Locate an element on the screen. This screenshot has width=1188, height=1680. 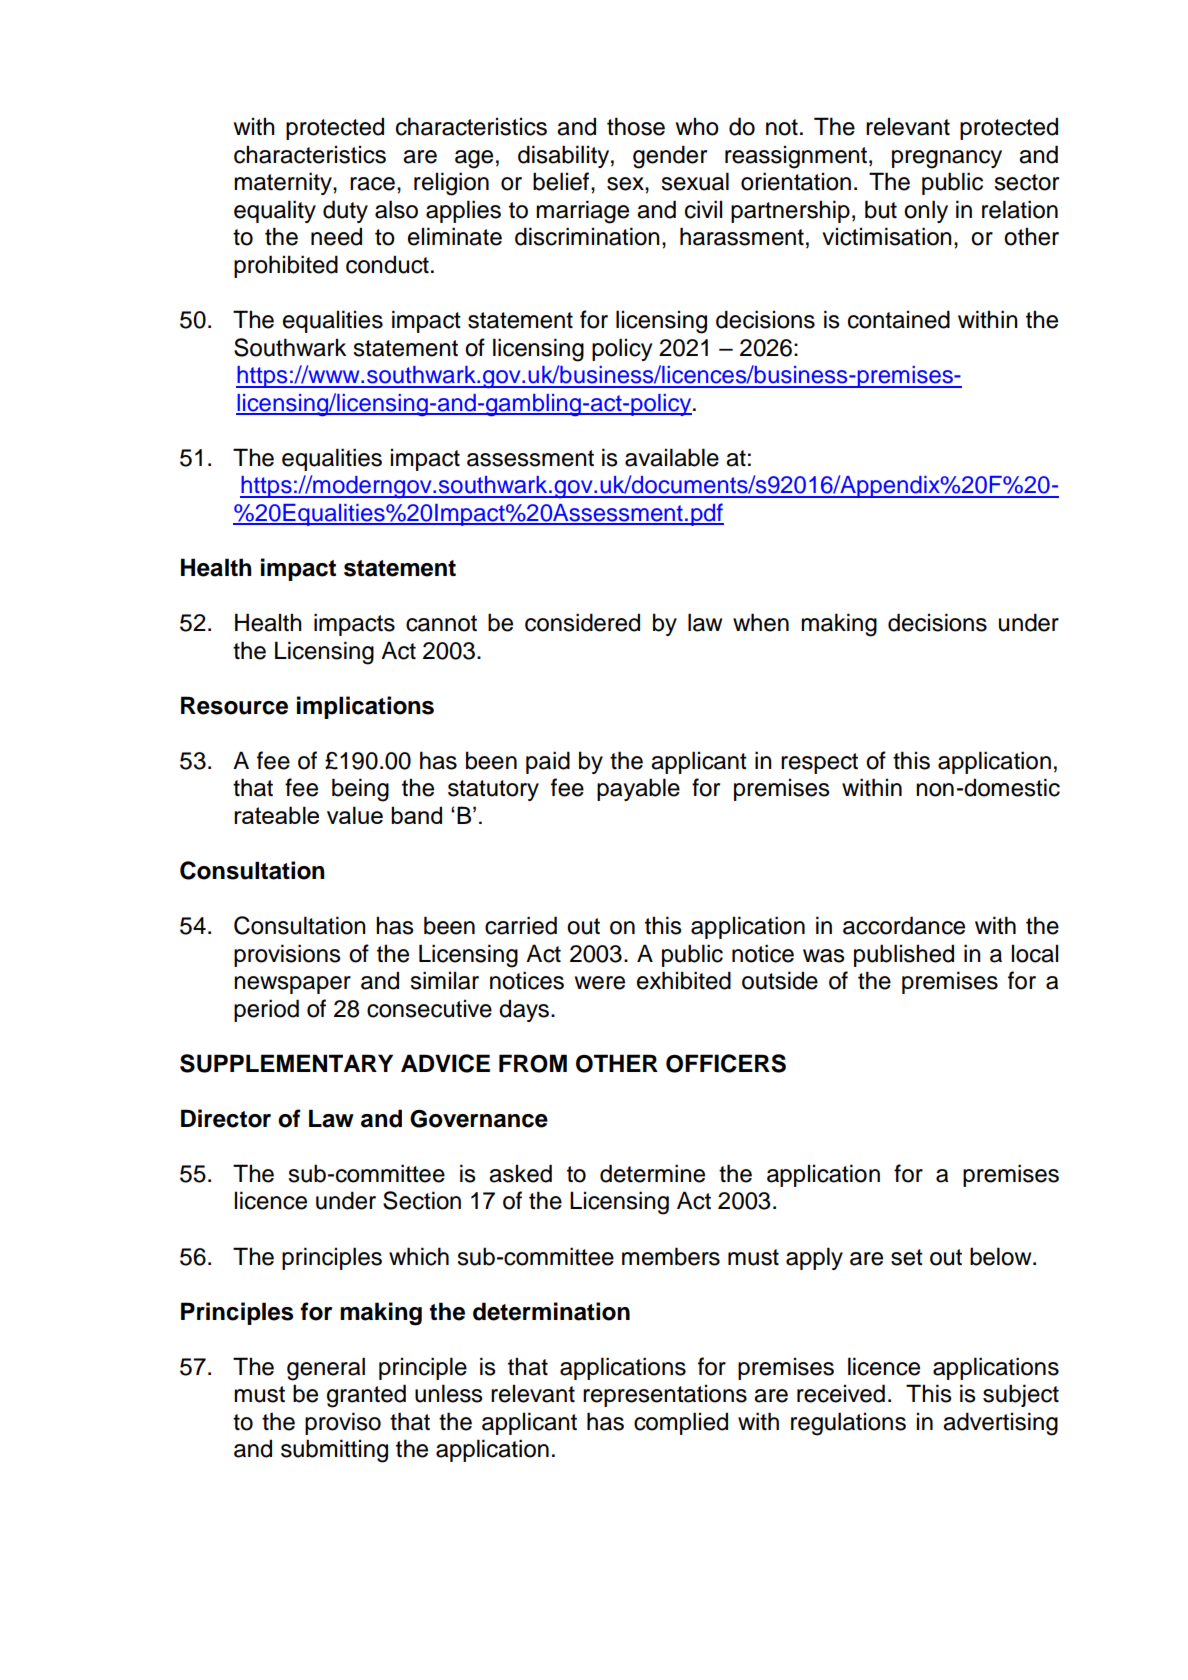
proviso is located at coordinates (343, 1423).
